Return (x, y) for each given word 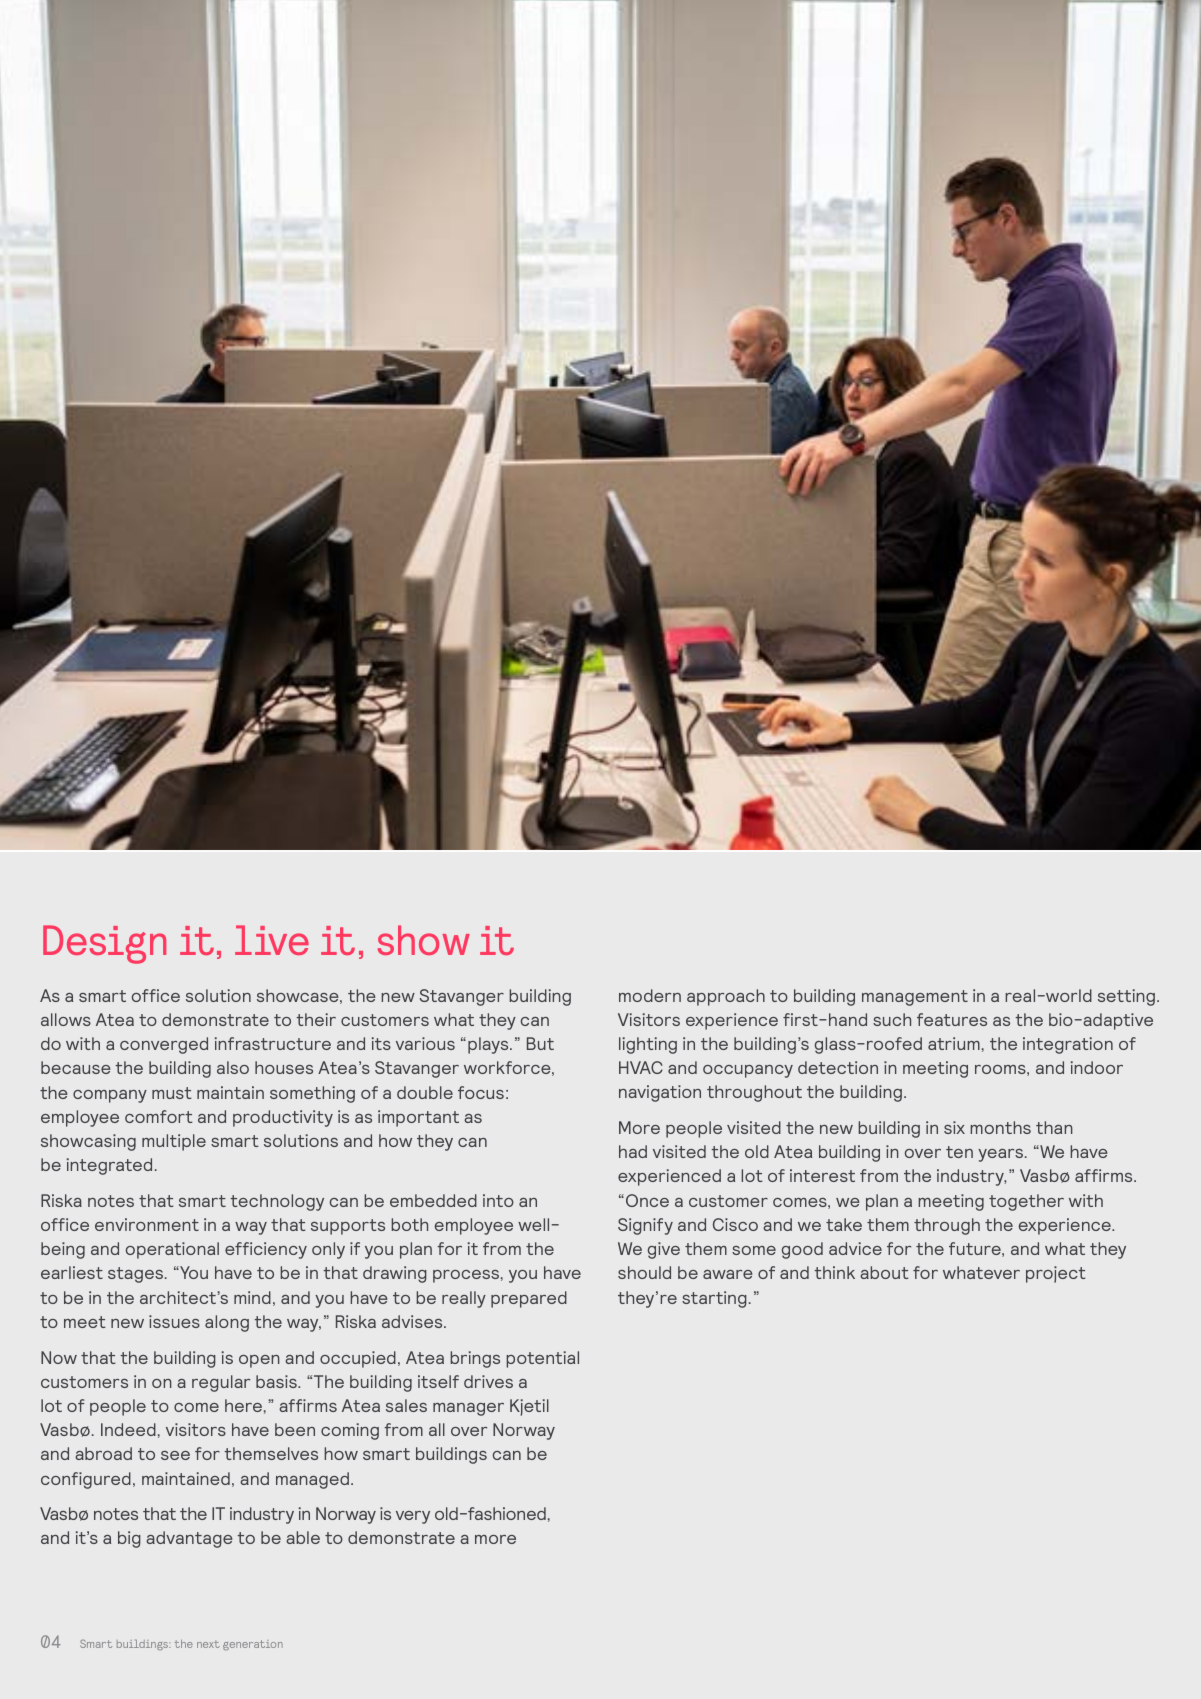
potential (542, 1359)
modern (650, 995)
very (413, 1517)
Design (104, 944)
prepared (529, 1299)
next (208, 1644)
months (1000, 1127)
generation (253, 1645)
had (633, 1151)
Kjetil (529, 1407)
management (915, 998)
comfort (159, 1116)
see (175, 1455)
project (1056, 1274)
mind (252, 1297)
